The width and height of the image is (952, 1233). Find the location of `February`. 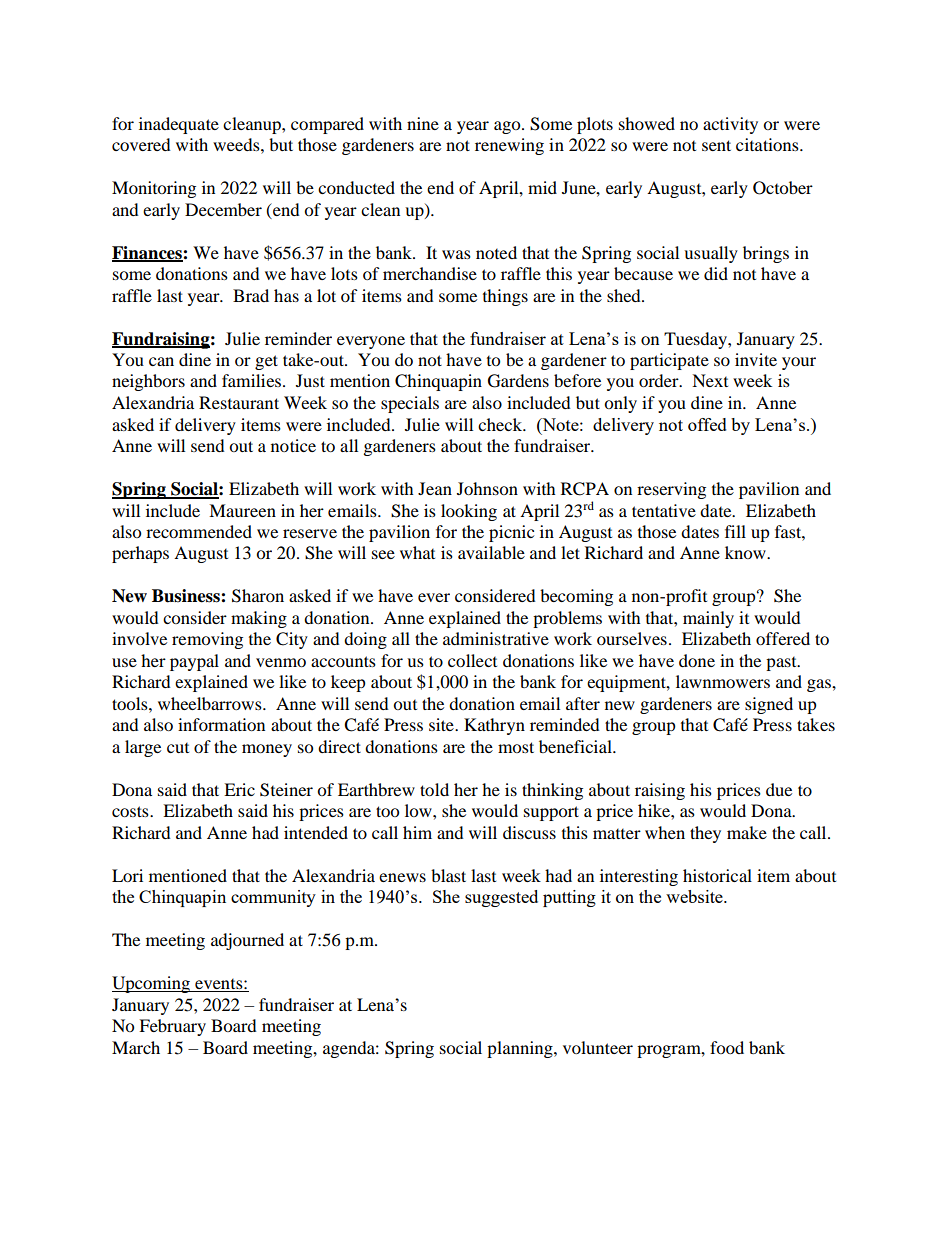

February is located at coordinates (172, 1027).
